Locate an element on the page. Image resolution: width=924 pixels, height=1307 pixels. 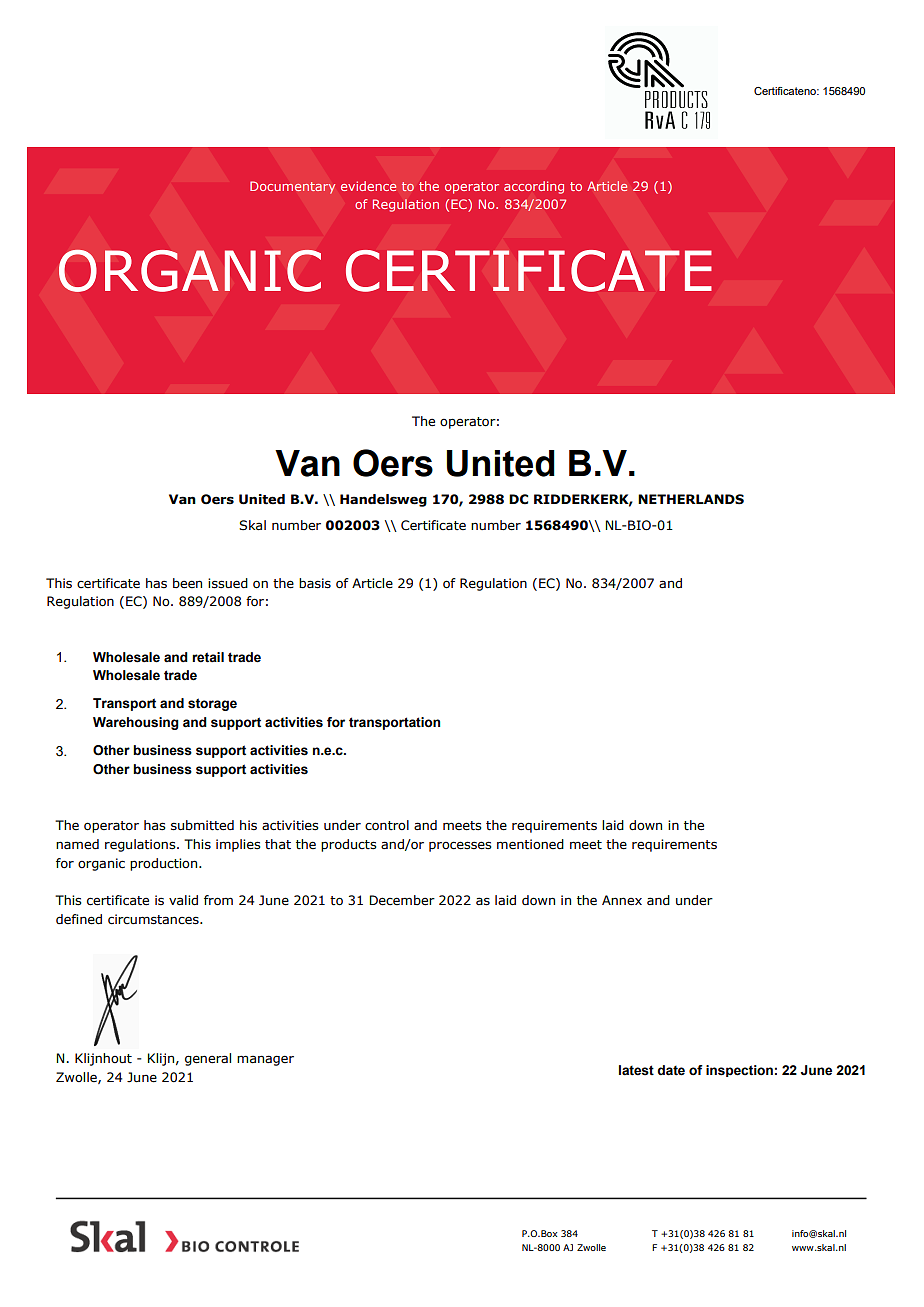
basis is located at coordinates (315, 583).
